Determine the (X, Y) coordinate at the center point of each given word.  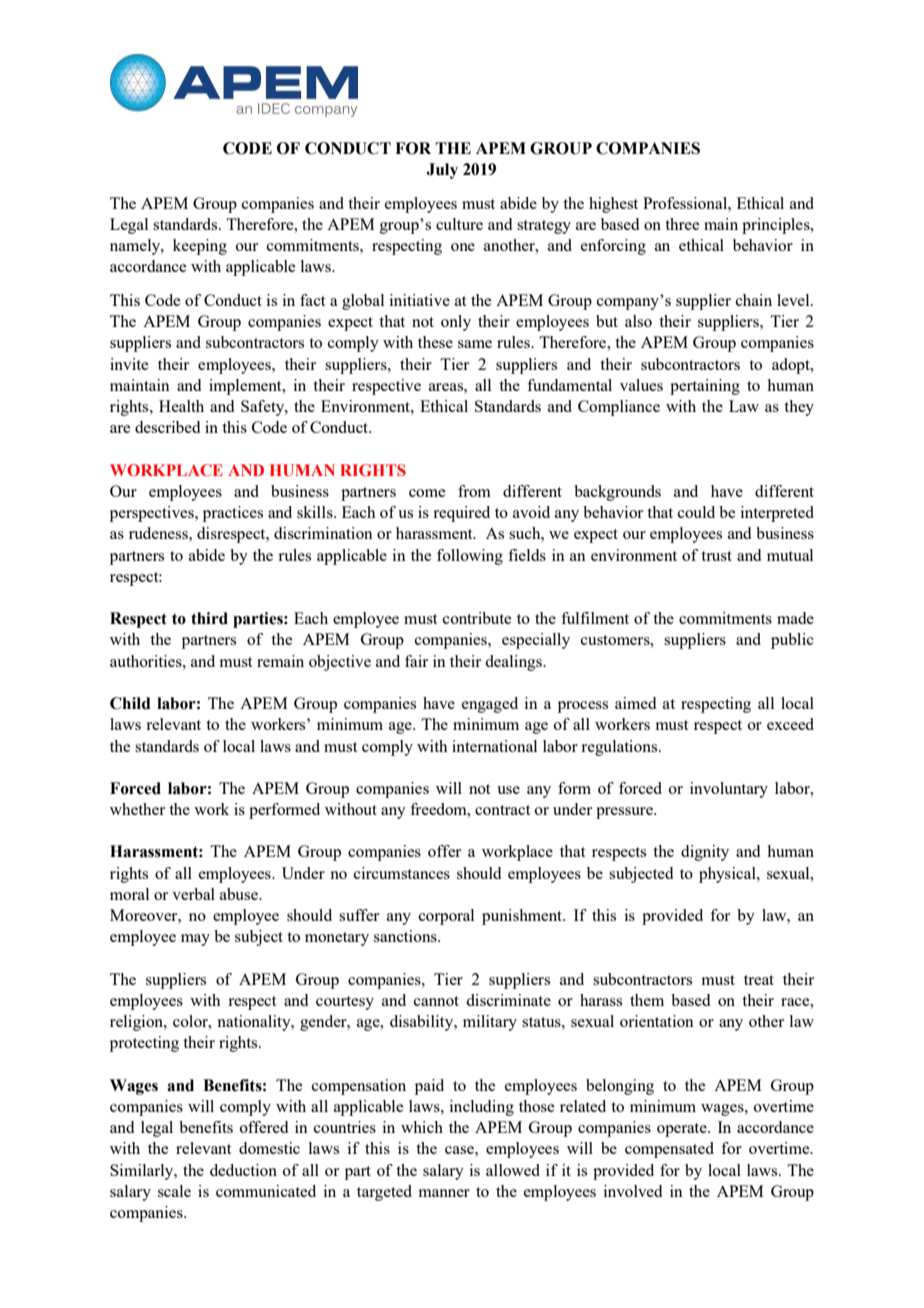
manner (444, 1193)
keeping (200, 247)
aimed (635, 703)
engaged (490, 705)
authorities (147, 661)
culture (459, 224)
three (682, 224)
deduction (243, 1170)
